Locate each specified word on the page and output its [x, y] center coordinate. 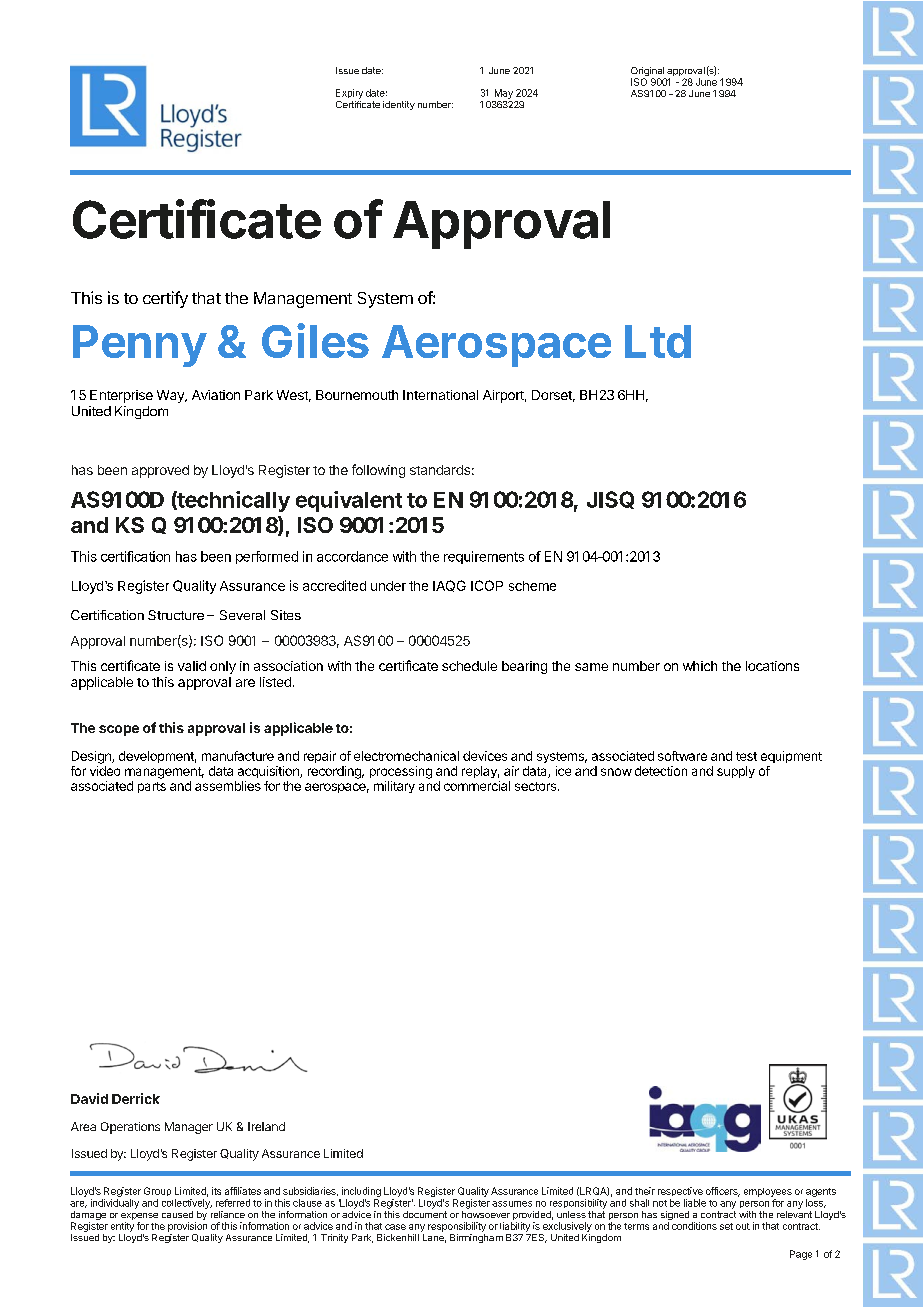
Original [648, 73]
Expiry [349, 94]
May [504, 94]
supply [736, 772]
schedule [469, 666]
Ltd [658, 341]
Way [171, 396]
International [440, 395]
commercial [477, 786]
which [700, 666]
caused [177, 1214]
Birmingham [476, 1238]
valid [192, 666]
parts [152, 787]
